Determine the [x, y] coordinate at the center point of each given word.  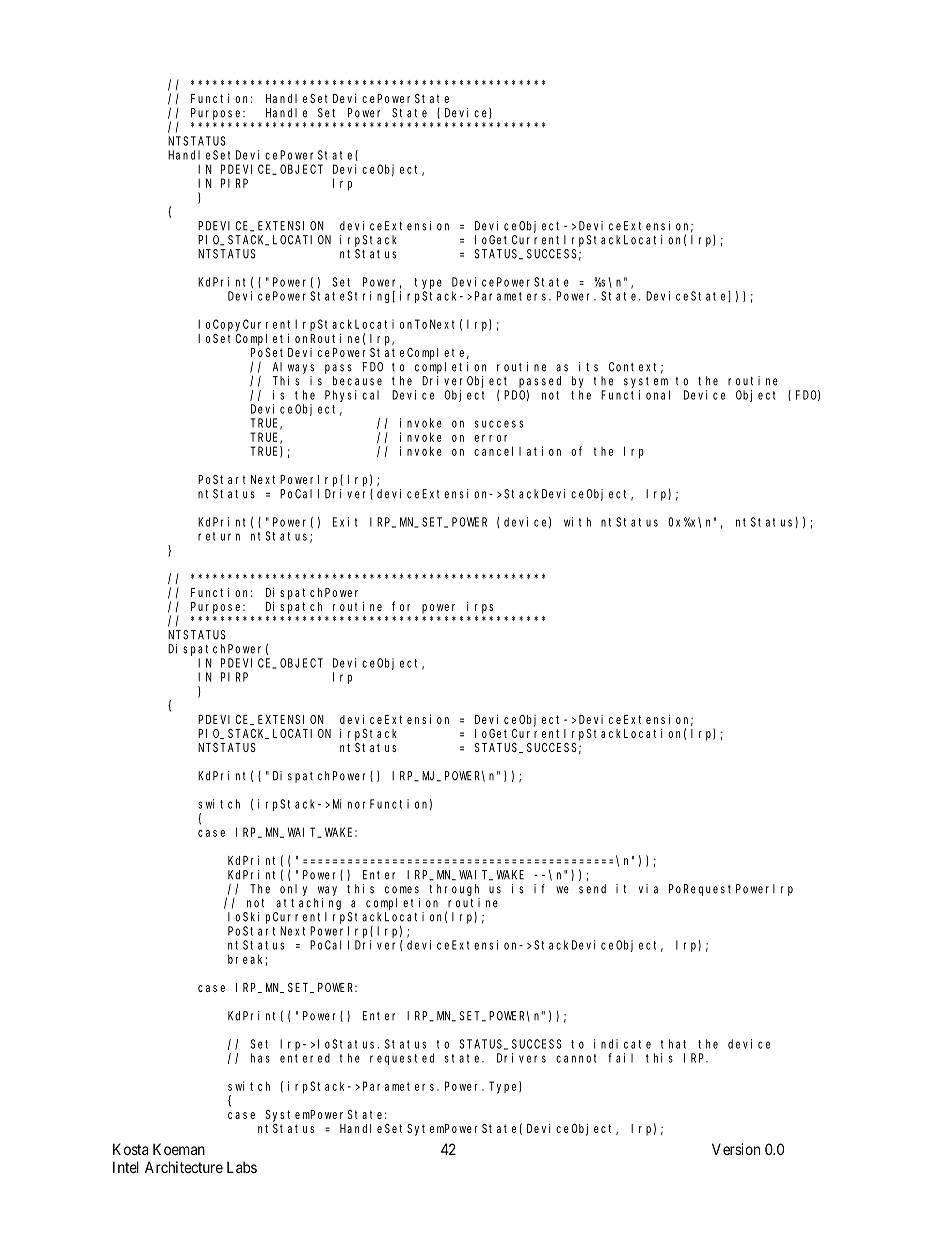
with [577, 522]
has [260, 1058]
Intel [126, 1167]
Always [293, 368]
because [357, 381]
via [648, 889]
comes [402, 890]
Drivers [521, 1058]
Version [736, 1149]
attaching [308, 904]
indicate [622, 1044]
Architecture [184, 1167]
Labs [242, 1167]
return [219, 536]
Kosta [130, 1149]
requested [402, 1059]
